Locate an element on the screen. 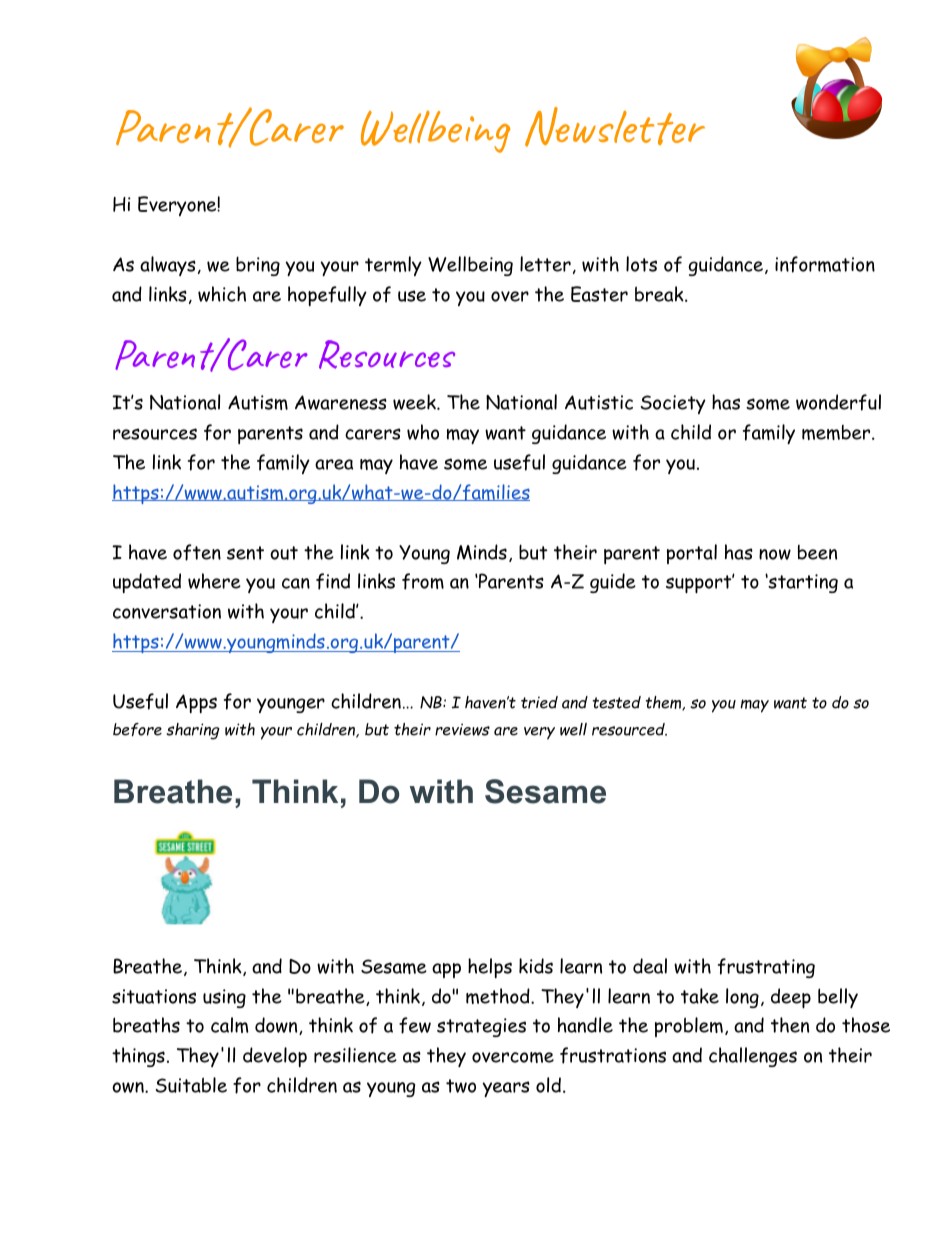  now is located at coordinates (775, 554).
